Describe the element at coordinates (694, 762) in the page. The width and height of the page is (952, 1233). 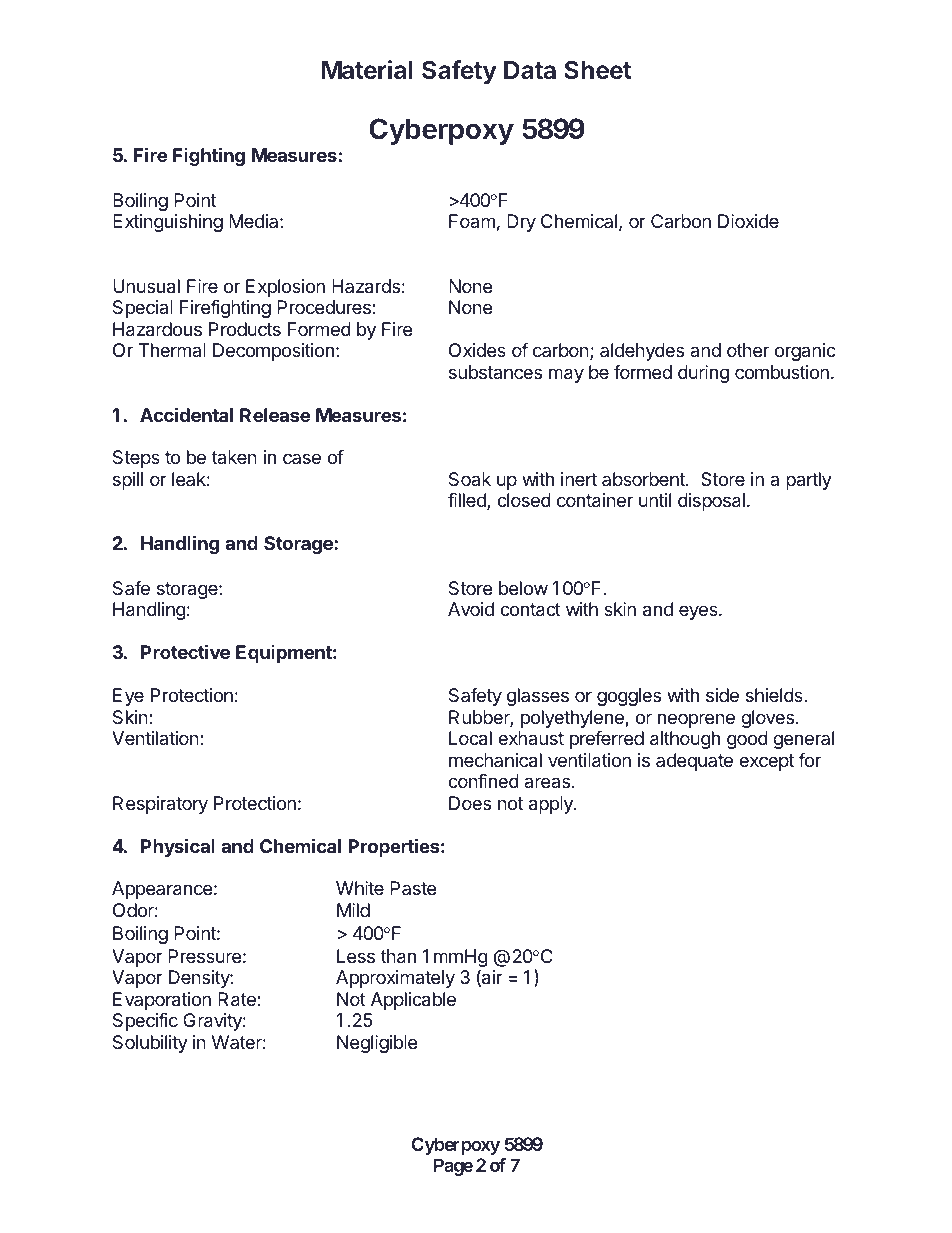
I see `adequate` at that location.
